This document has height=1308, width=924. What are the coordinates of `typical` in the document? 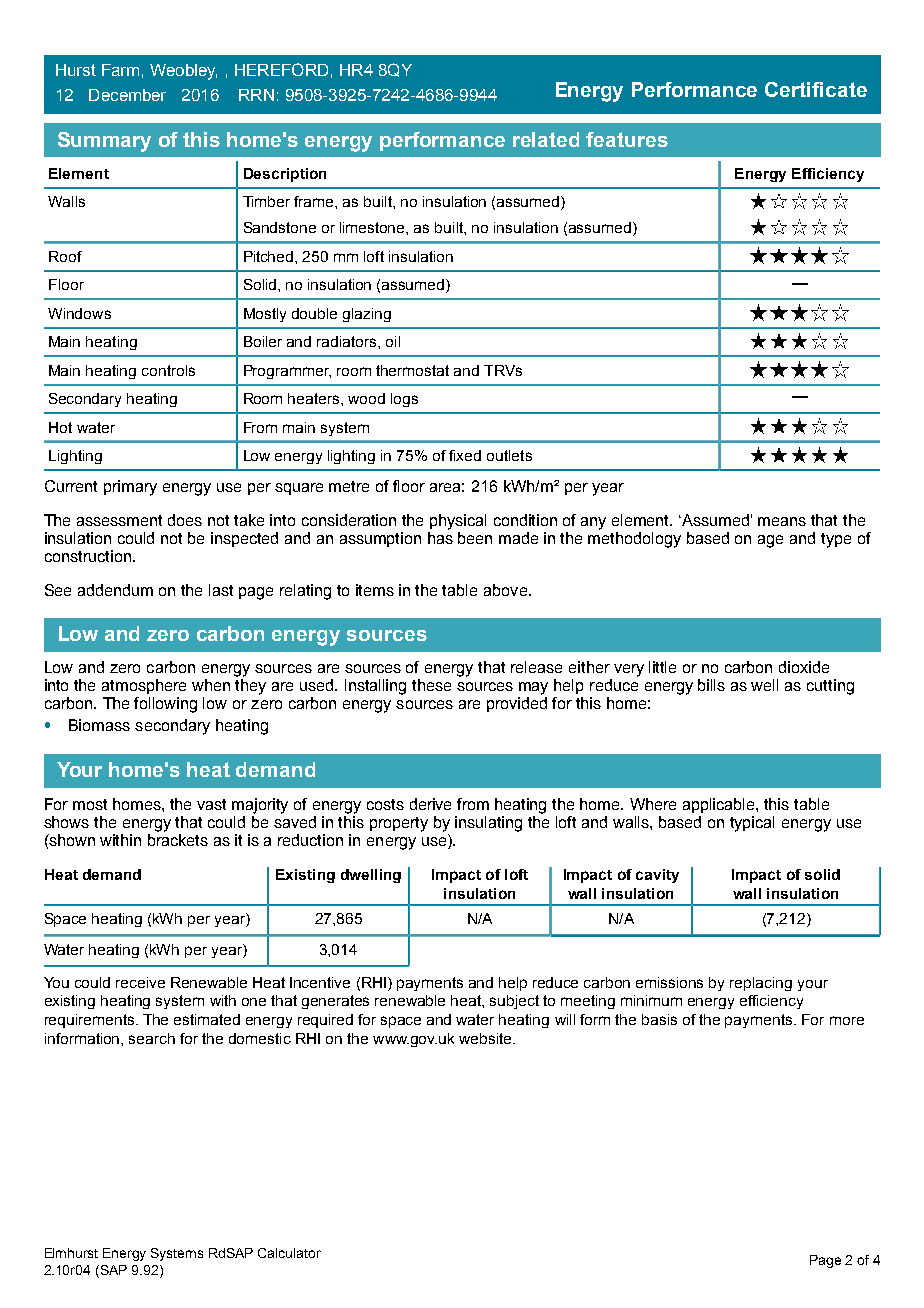 It's located at (752, 824).
